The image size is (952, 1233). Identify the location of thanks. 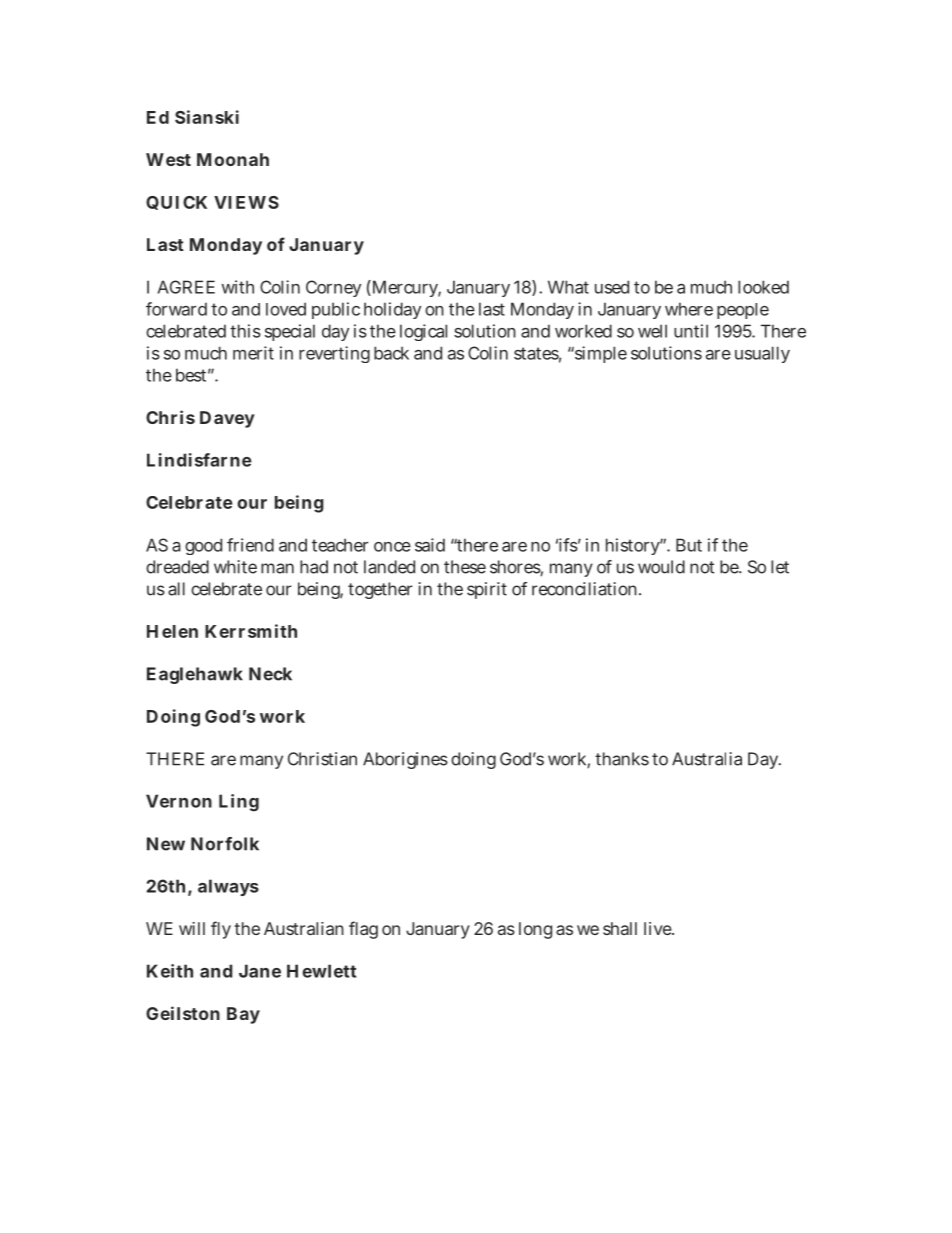
(622, 759).
